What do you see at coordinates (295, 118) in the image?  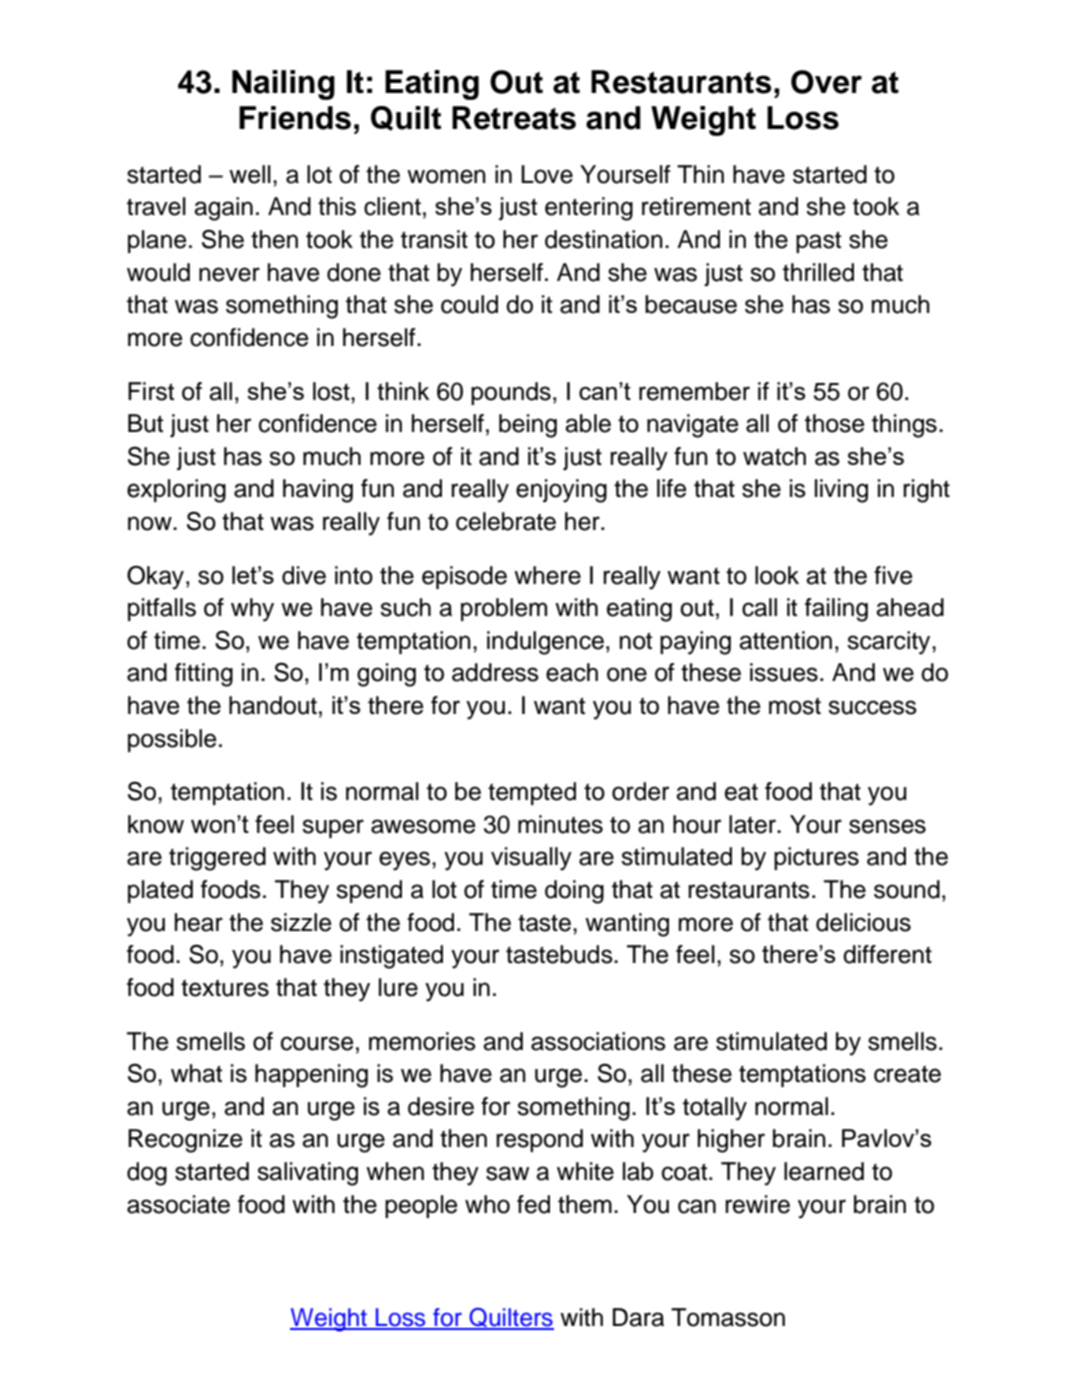 I see `Friends` at bounding box center [295, 118].
